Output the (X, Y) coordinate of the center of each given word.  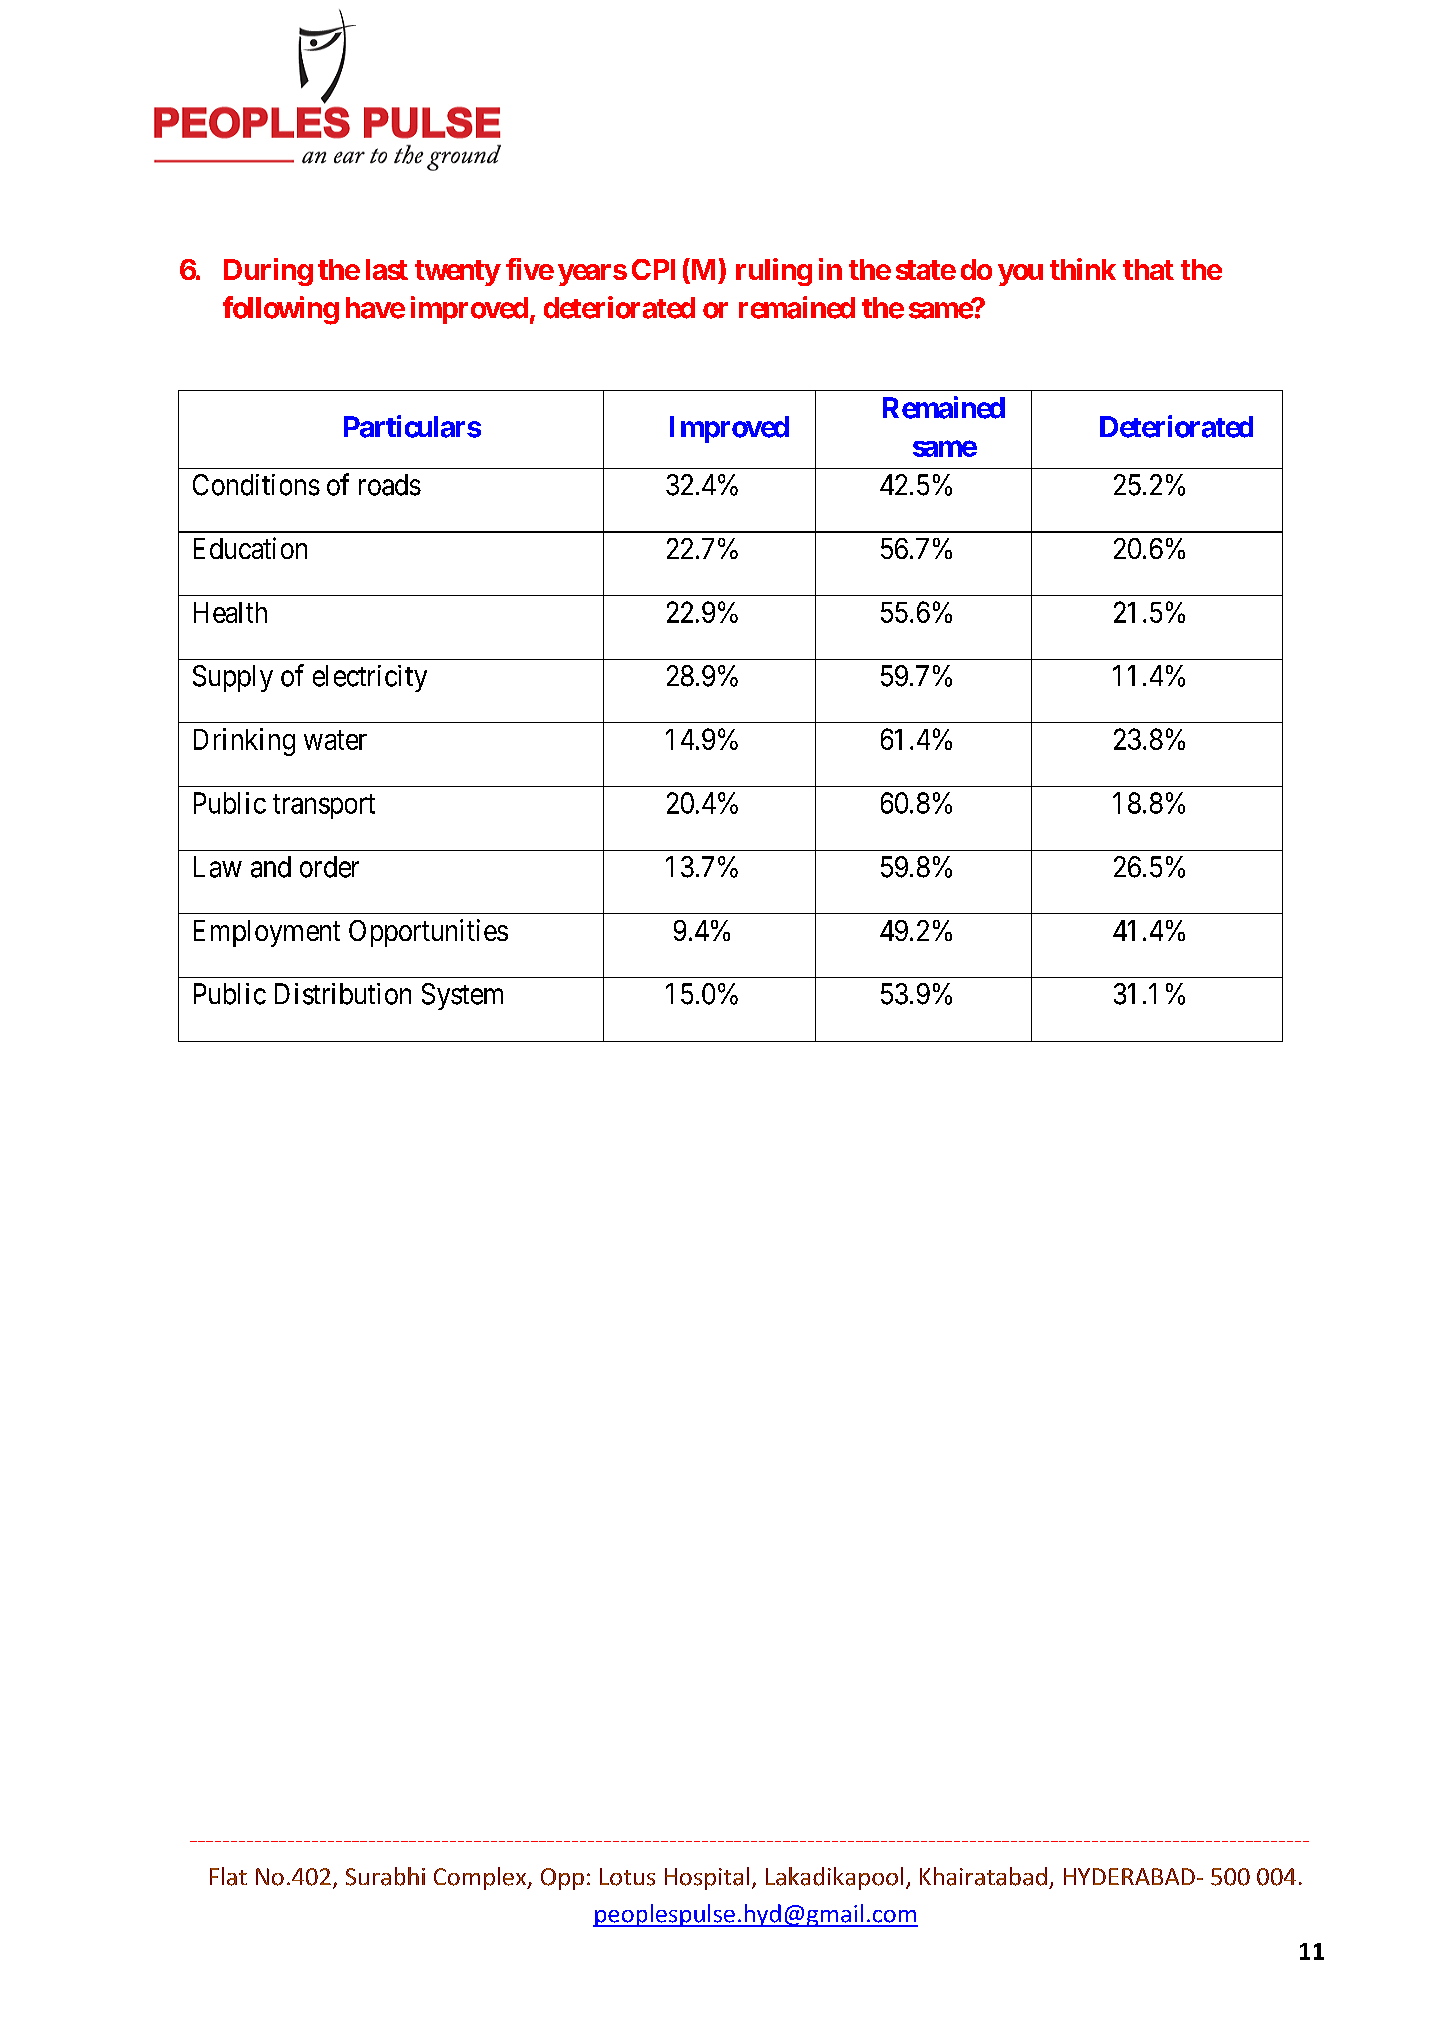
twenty (457, 273)
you (1020, 275)
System (462, 996)
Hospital (707, 1878)
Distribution (343, 994)
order (329, 867)
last (387, 269)
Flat (228, 1876)
